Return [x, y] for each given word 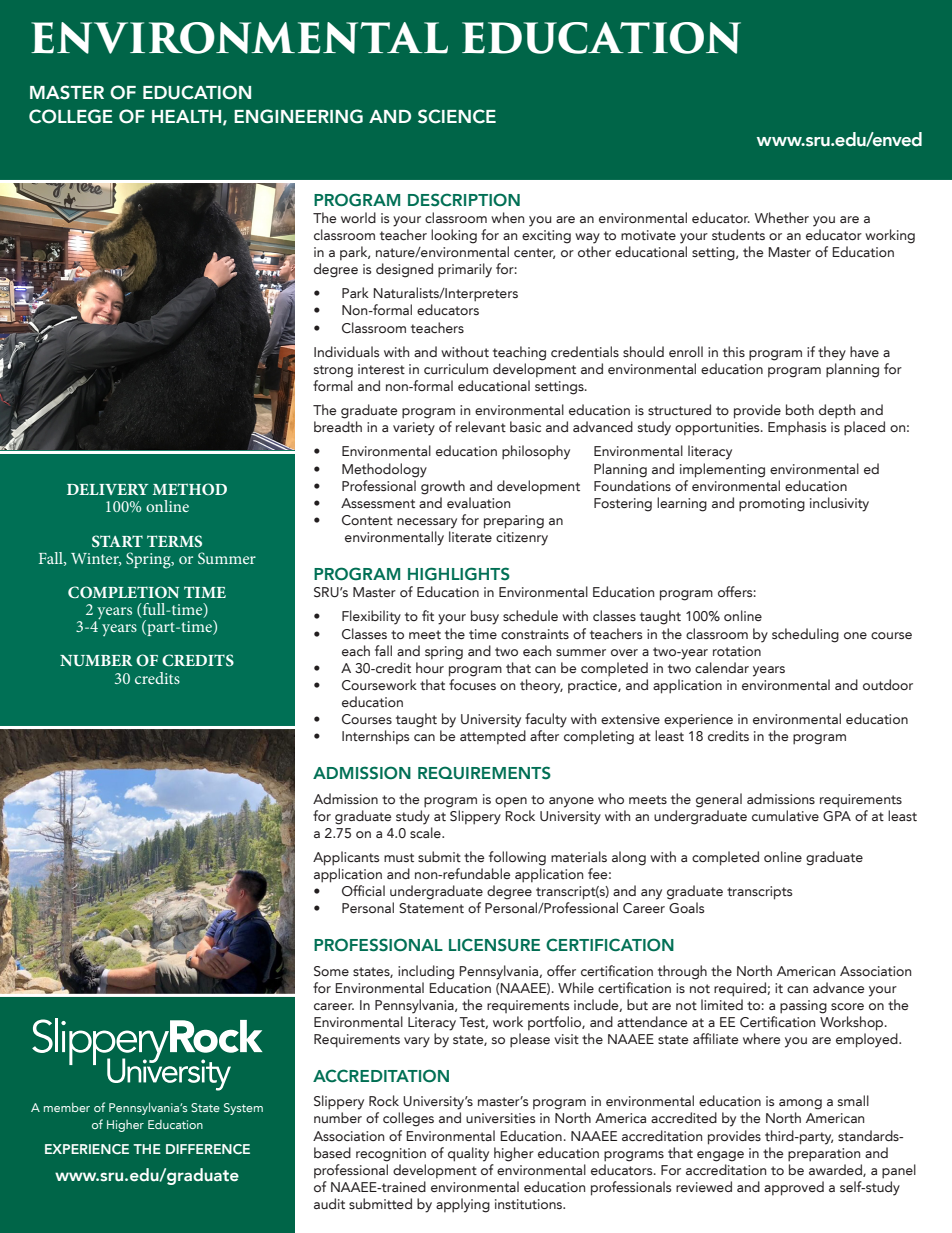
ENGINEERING [298, 116]
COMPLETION [123, 592]
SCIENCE [457, 116]
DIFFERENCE [208, 1149]
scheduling [805, 635]
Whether [782, 217]
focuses [472, 684]
